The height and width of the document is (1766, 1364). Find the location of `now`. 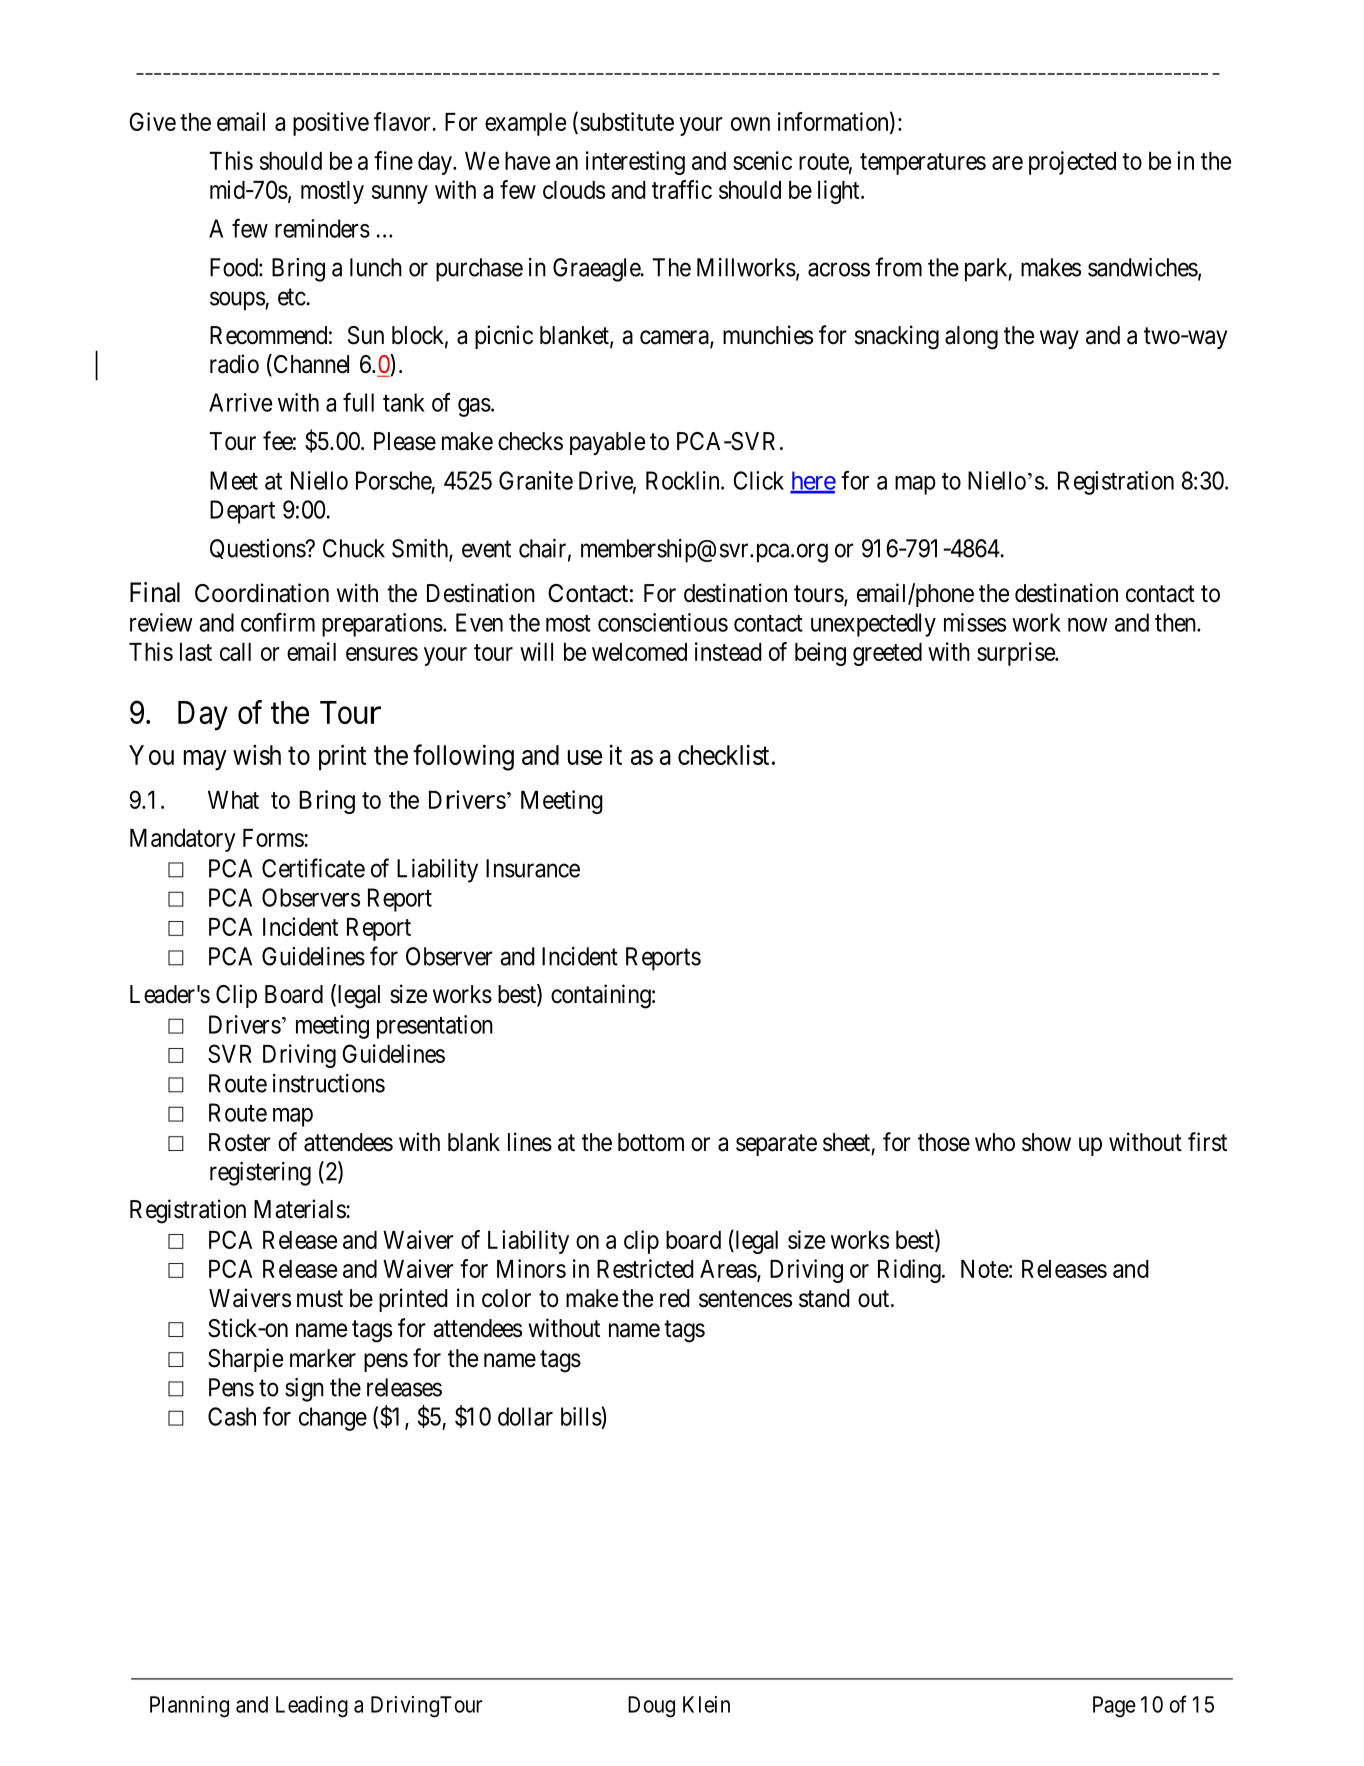

now is located at coordinates (1088, 625).
